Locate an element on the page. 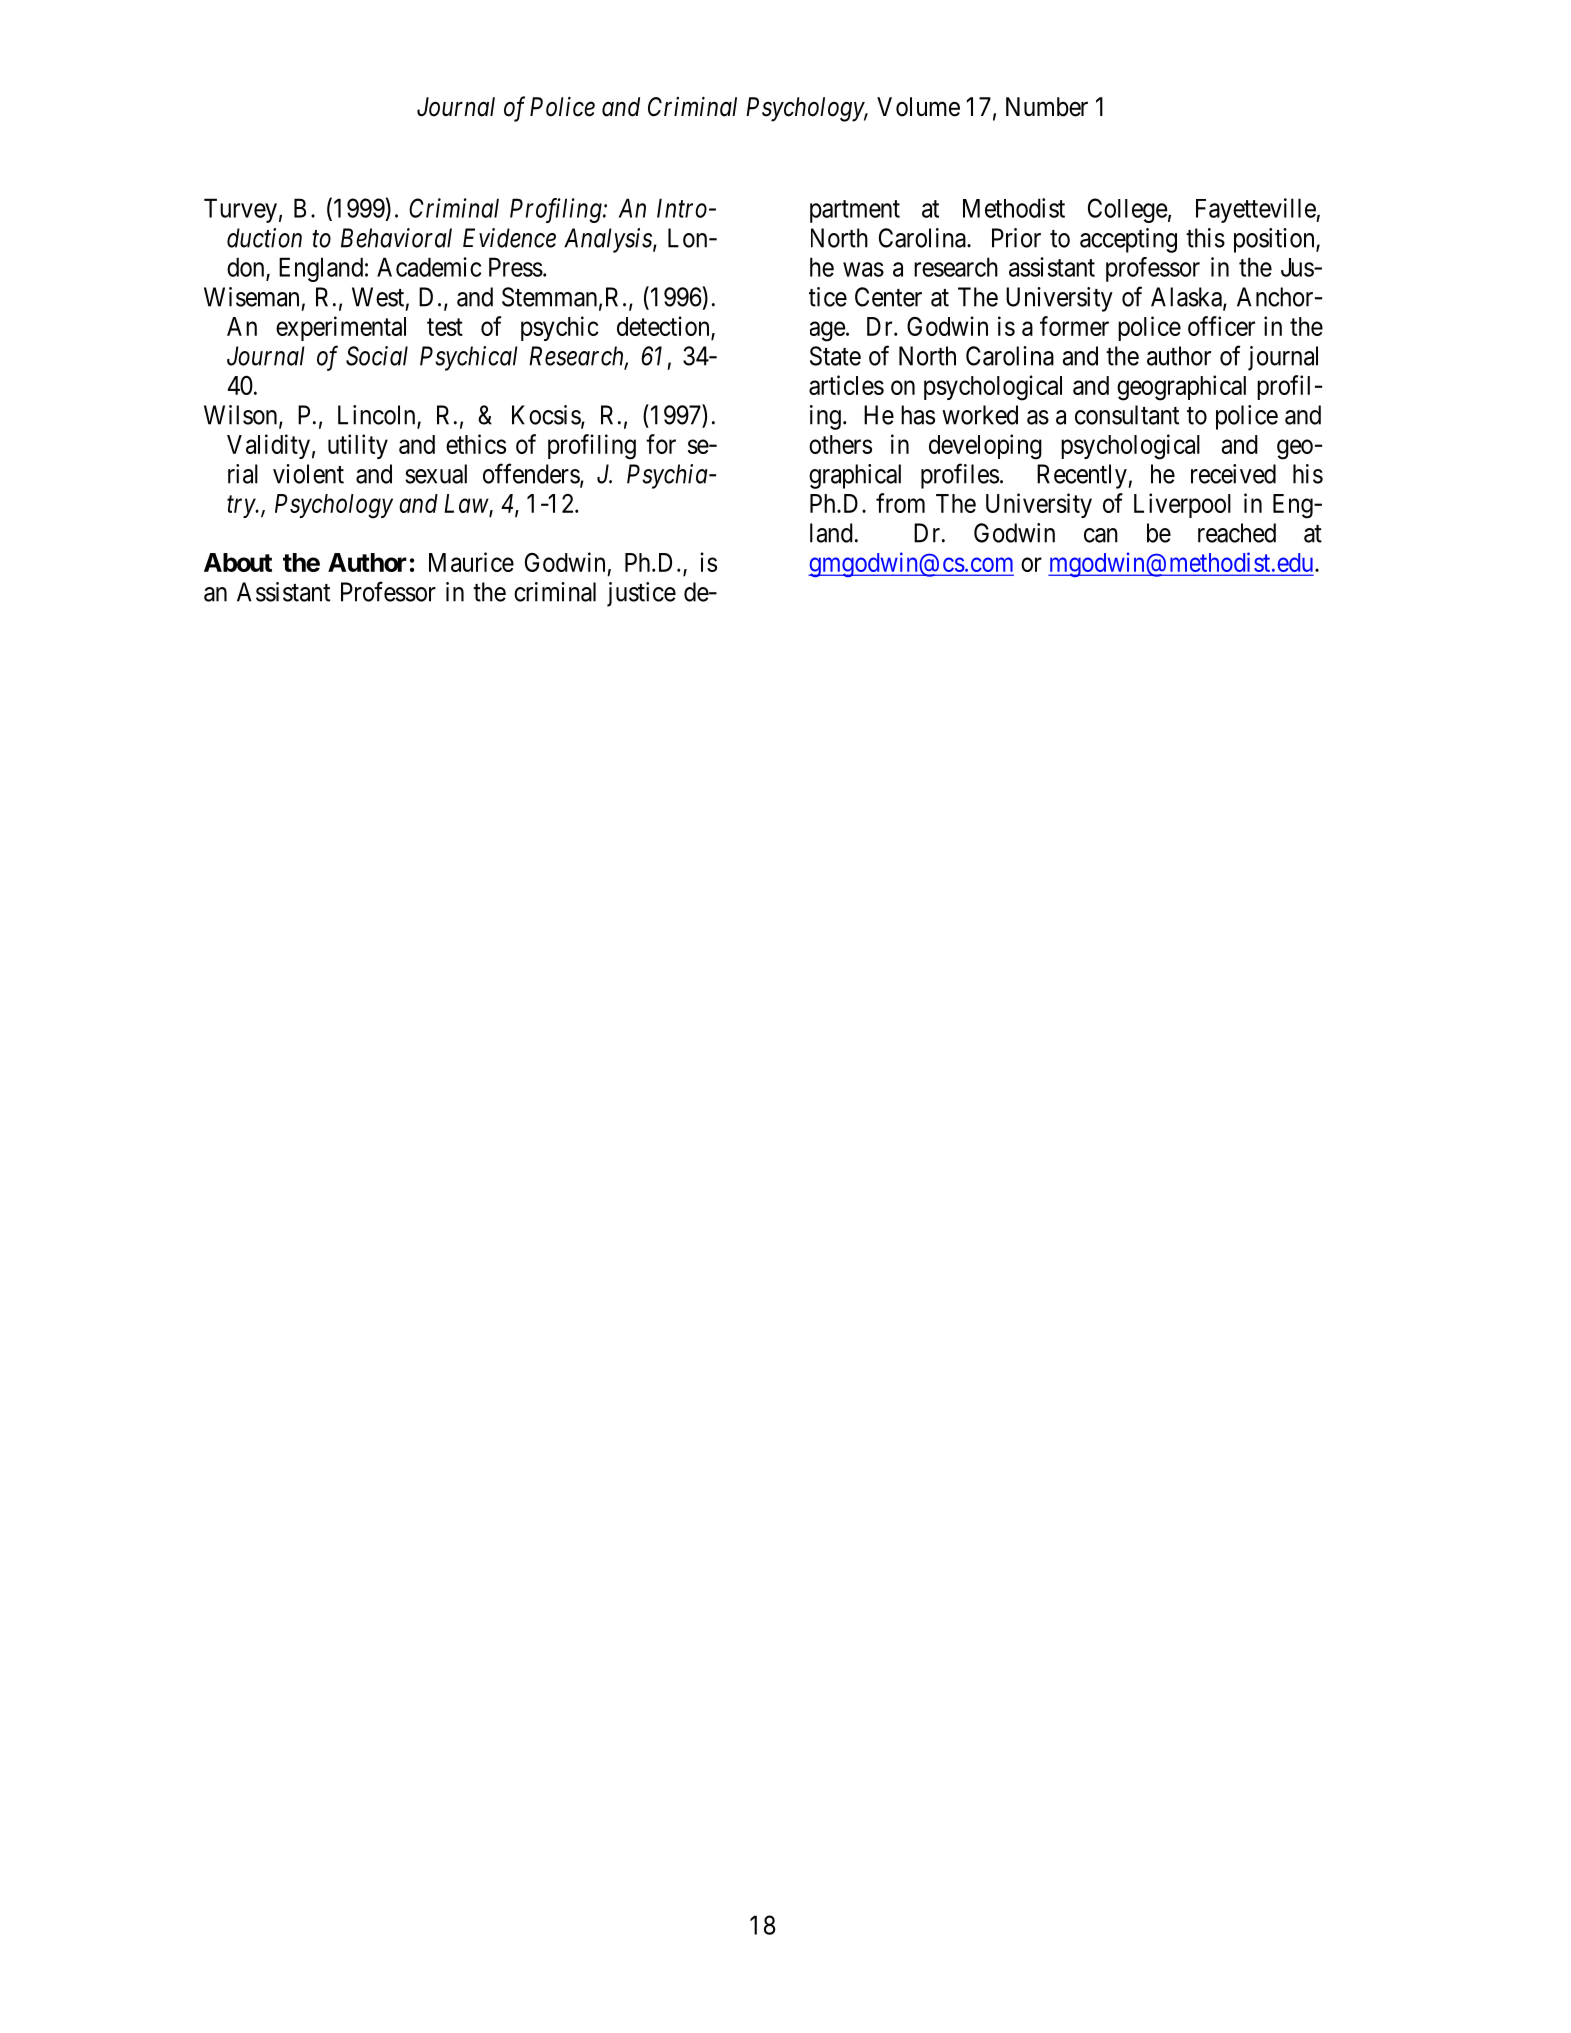 Image resolution: width=1571 pixels, height=2033 pixels. utility is located at coordinates (358, 446).
